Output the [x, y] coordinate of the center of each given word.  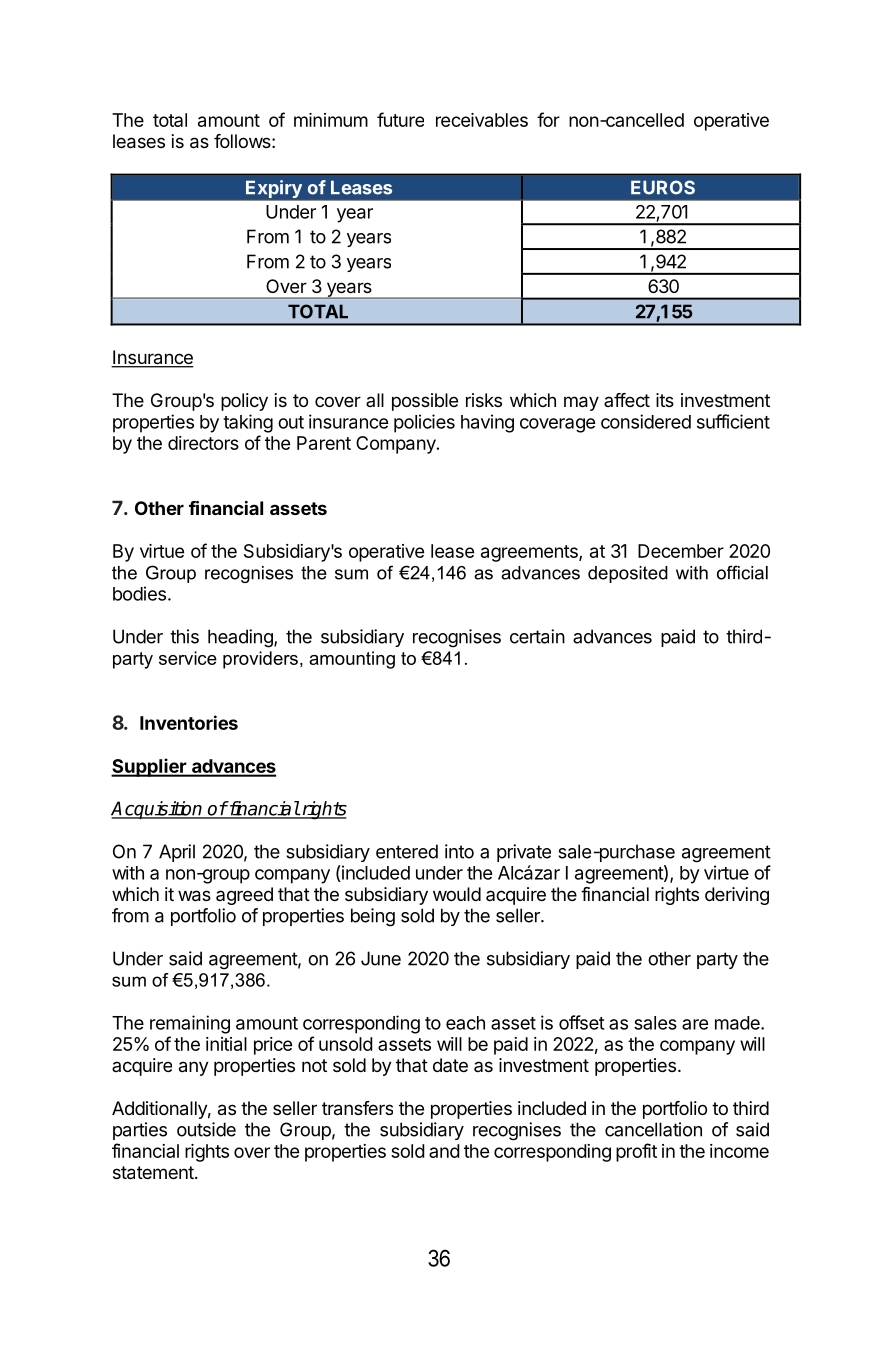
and [444, 1151]
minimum [331, 120]
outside [206, 1129]
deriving [737, 896]
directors [203, 443]
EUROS [663, 187]
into [459, 851]
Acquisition [158, 810]
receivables [482, 120]
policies [424, 423]
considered [646, 421]
